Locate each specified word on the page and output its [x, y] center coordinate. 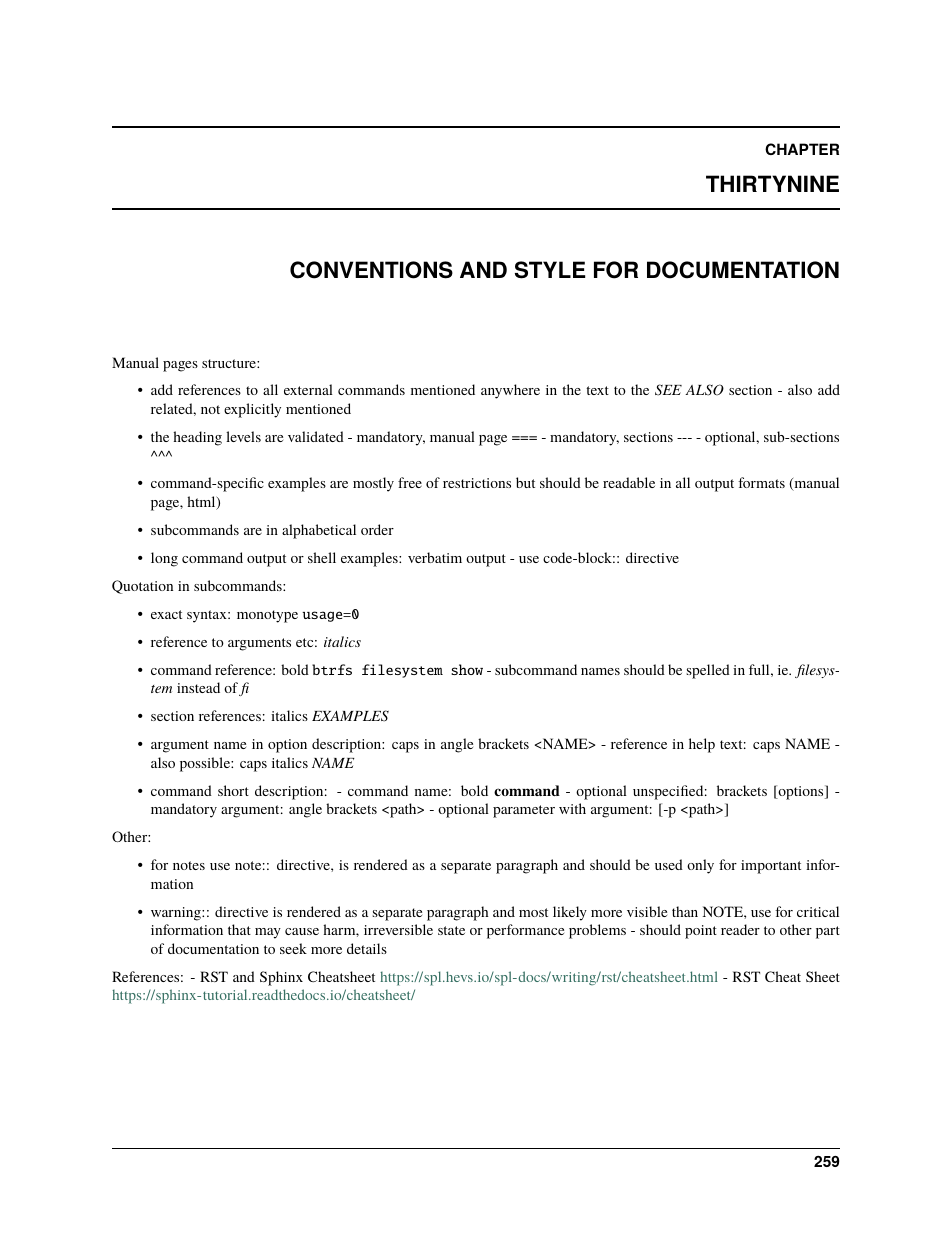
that [239, 929]
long [164, 559]
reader [740, 929]
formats [761, 482]
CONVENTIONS [371, 270]
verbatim [435, 557]
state [451, 930]
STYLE [550, 270]
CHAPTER [802, 149]
